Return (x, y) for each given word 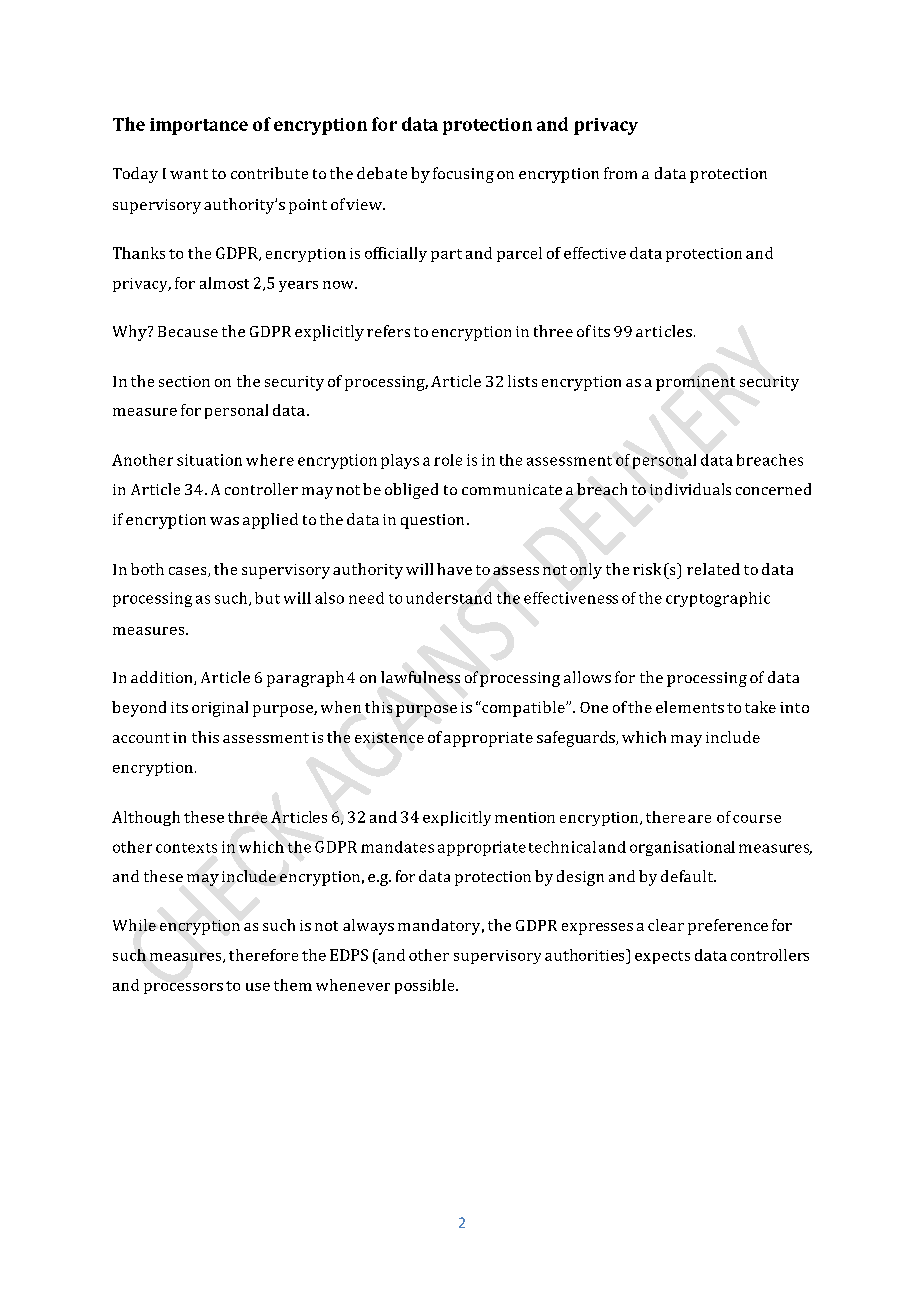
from (620, 173)
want (189, 174)
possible (426, 986)
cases (189, 572)
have (454, 569)
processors (183, 988)
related (713, 569)
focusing (463, 175)
